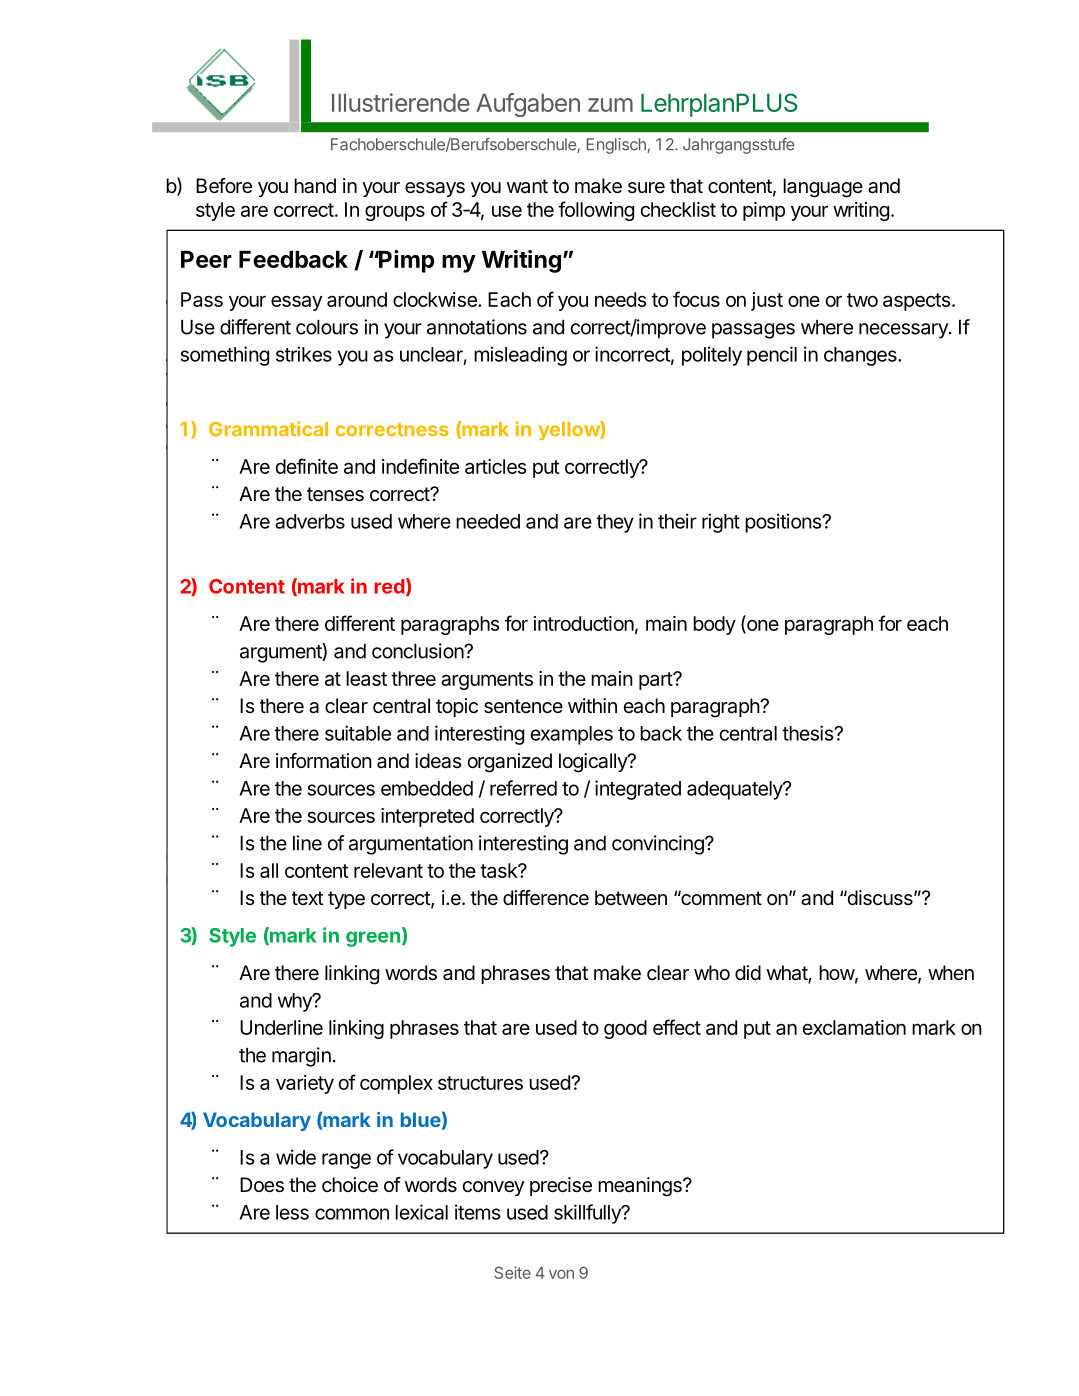 The height and width of the document is (1396, 1079). I want to click on language, so click(823, 188).
